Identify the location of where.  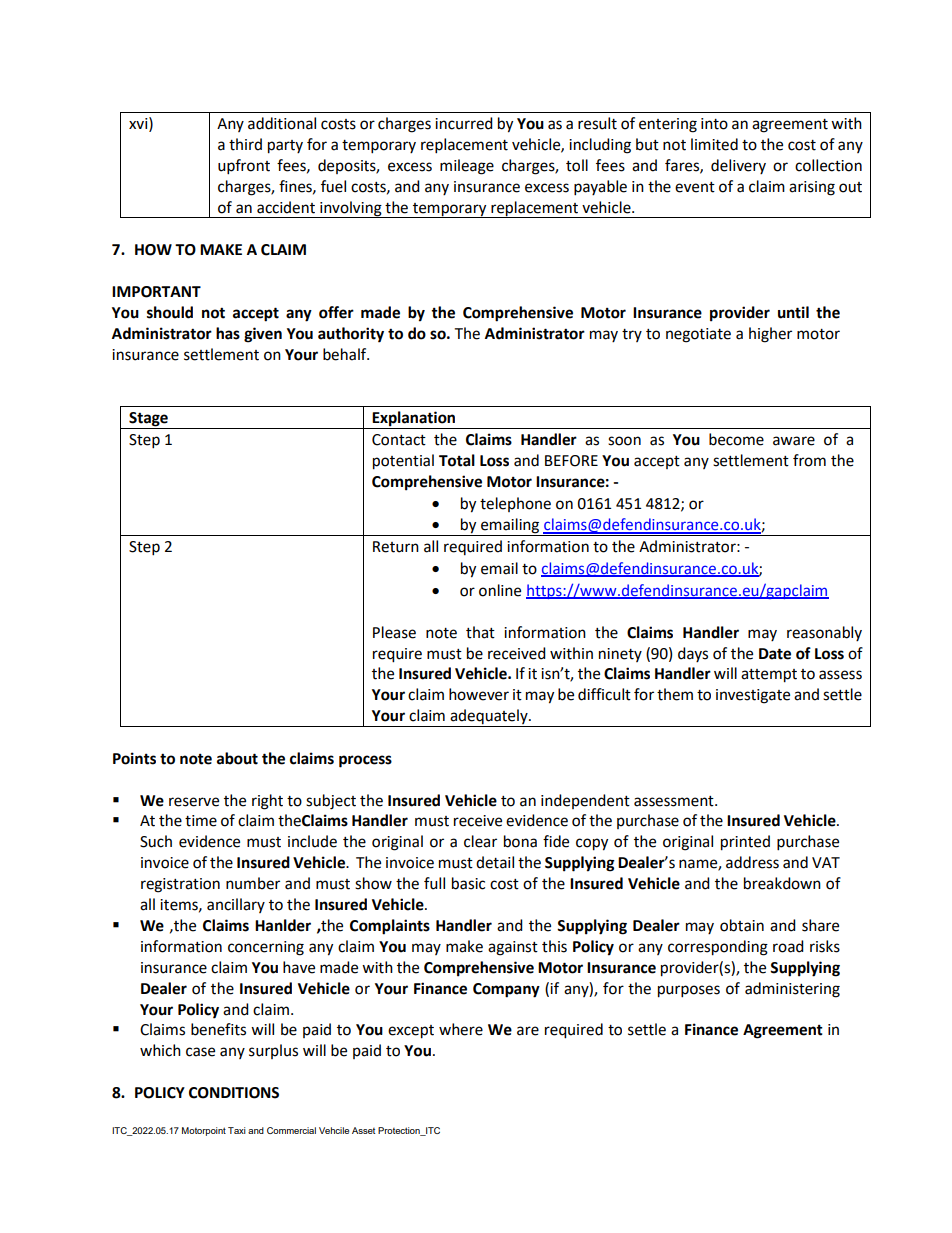
(461, 1029).
